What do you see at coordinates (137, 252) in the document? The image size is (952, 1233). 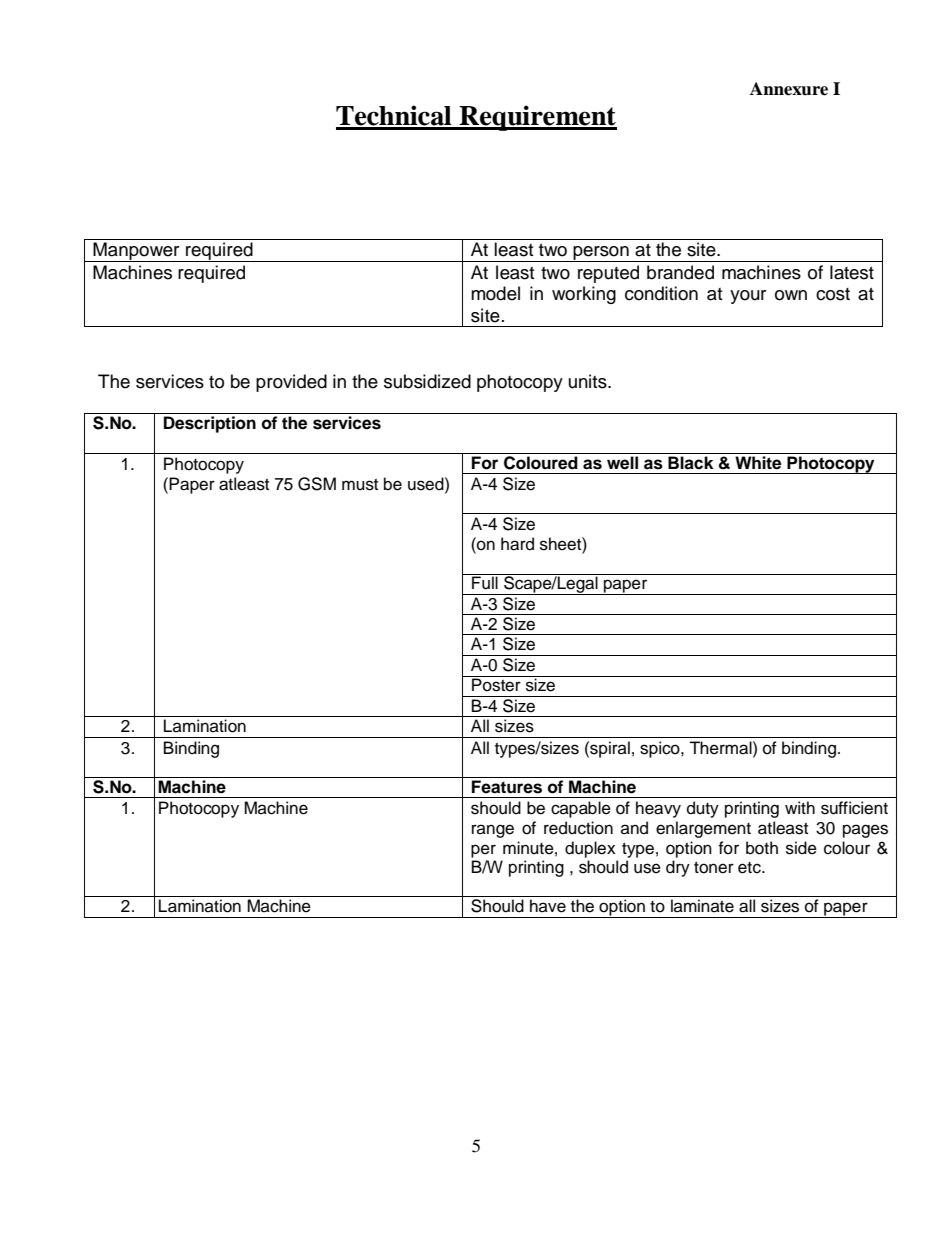 I see `Manpower` at bounding box center [137, 252].
